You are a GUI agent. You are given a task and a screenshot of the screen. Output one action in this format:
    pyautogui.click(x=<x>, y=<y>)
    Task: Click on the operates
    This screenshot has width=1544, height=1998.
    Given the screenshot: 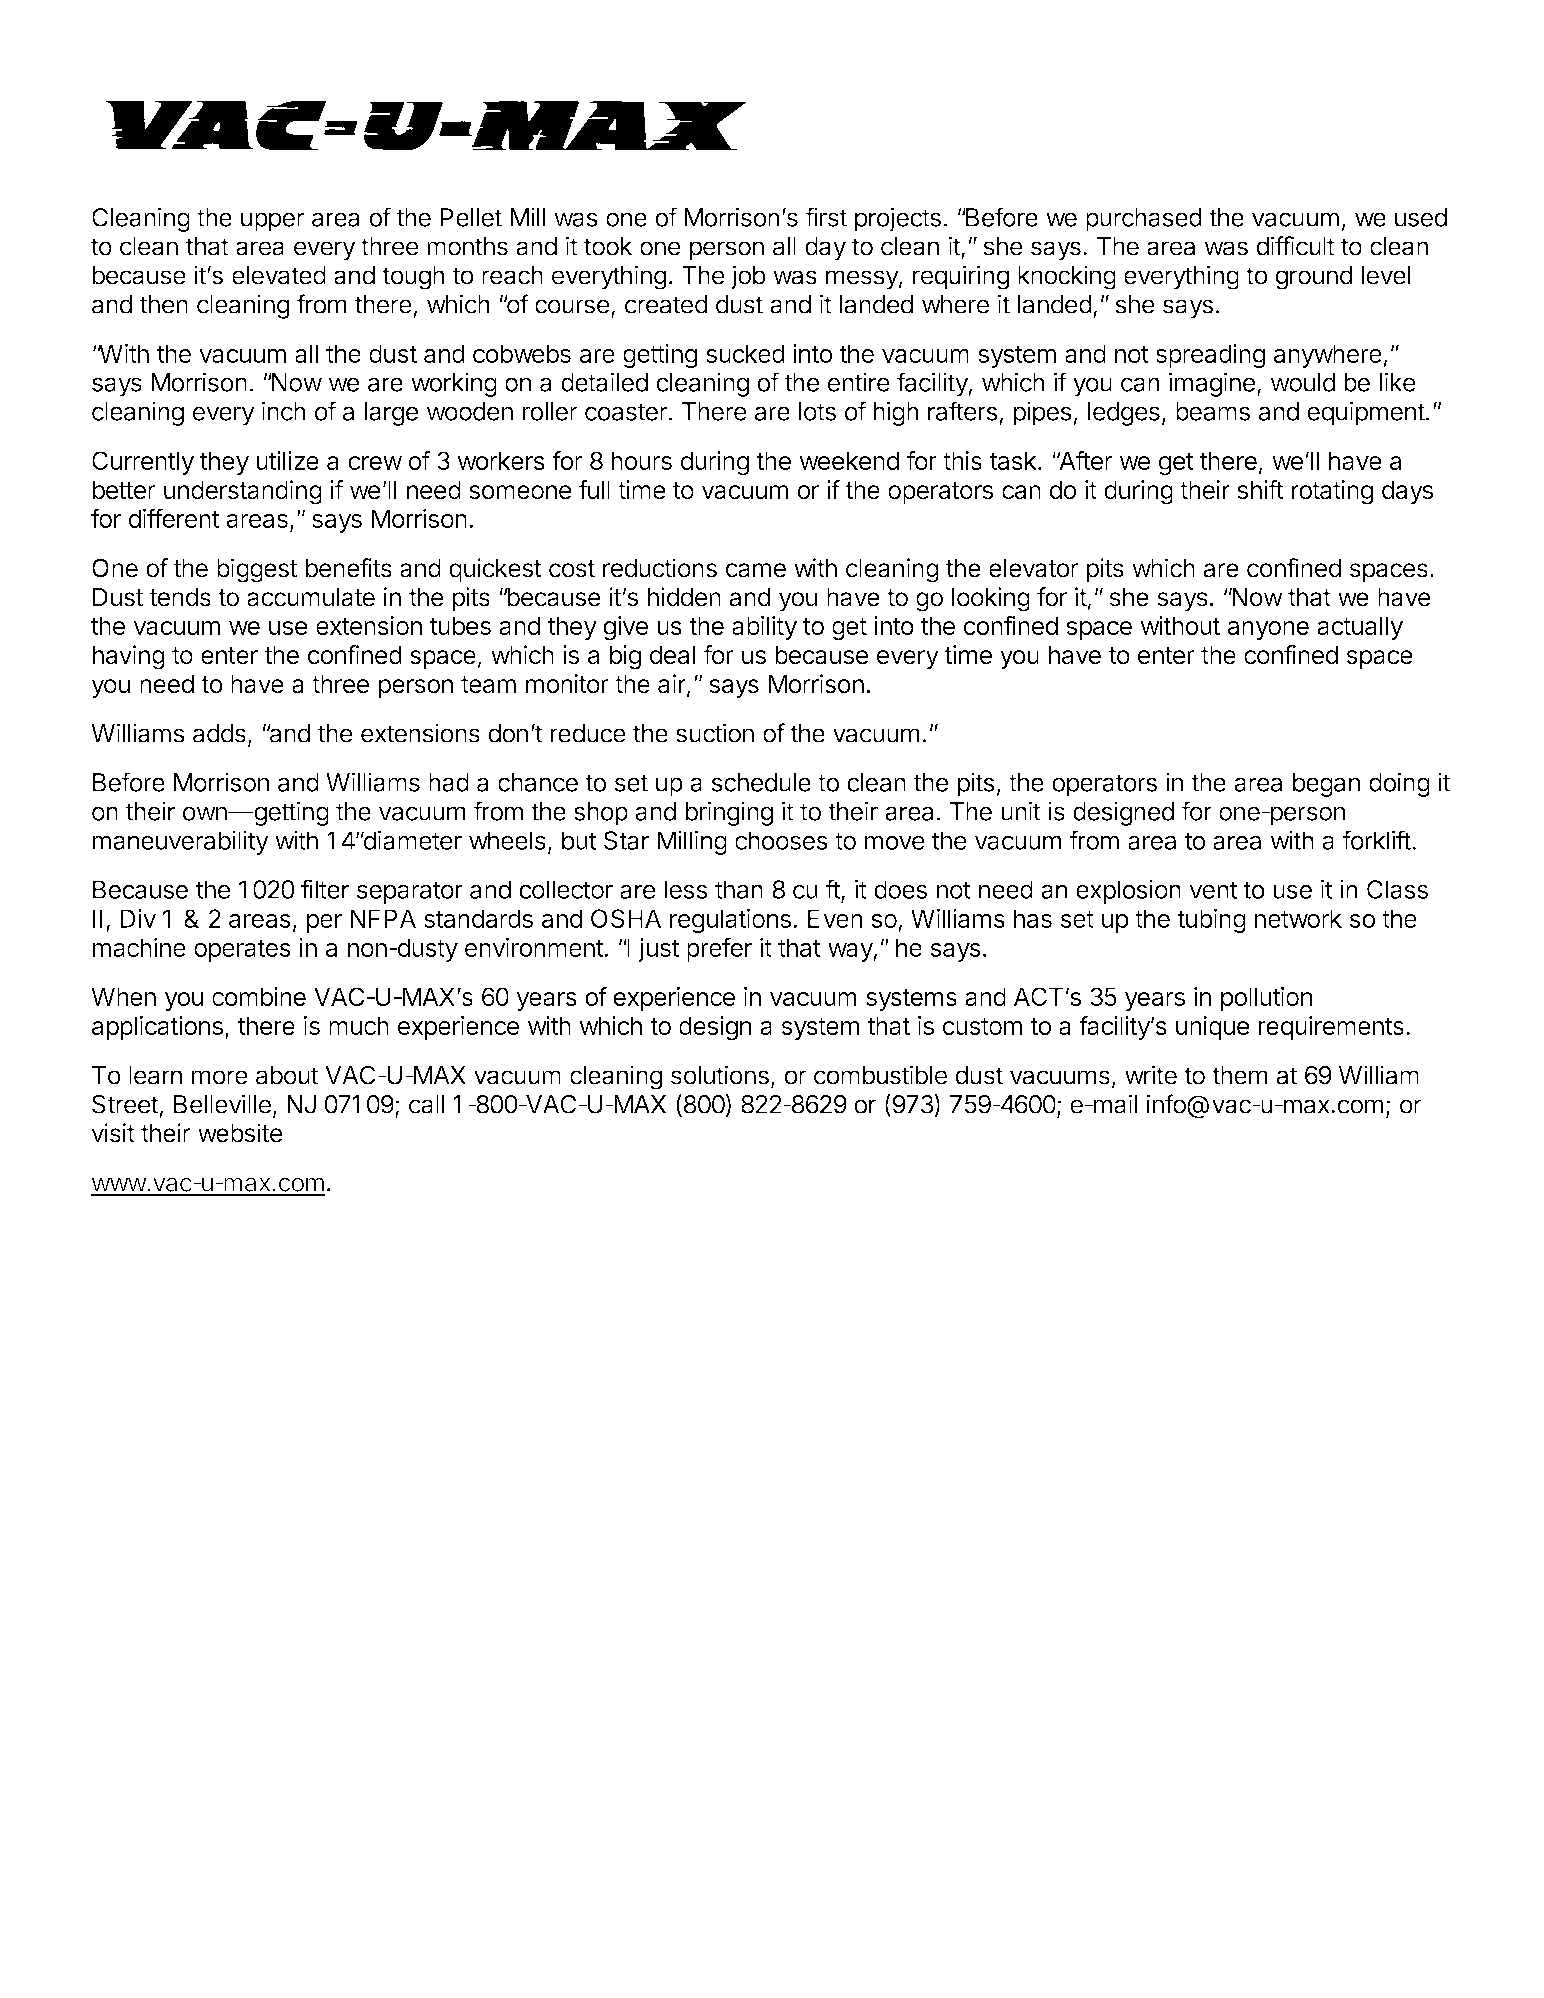 What is the action you would take?
    pyautogui.click(x=242, y=951)
